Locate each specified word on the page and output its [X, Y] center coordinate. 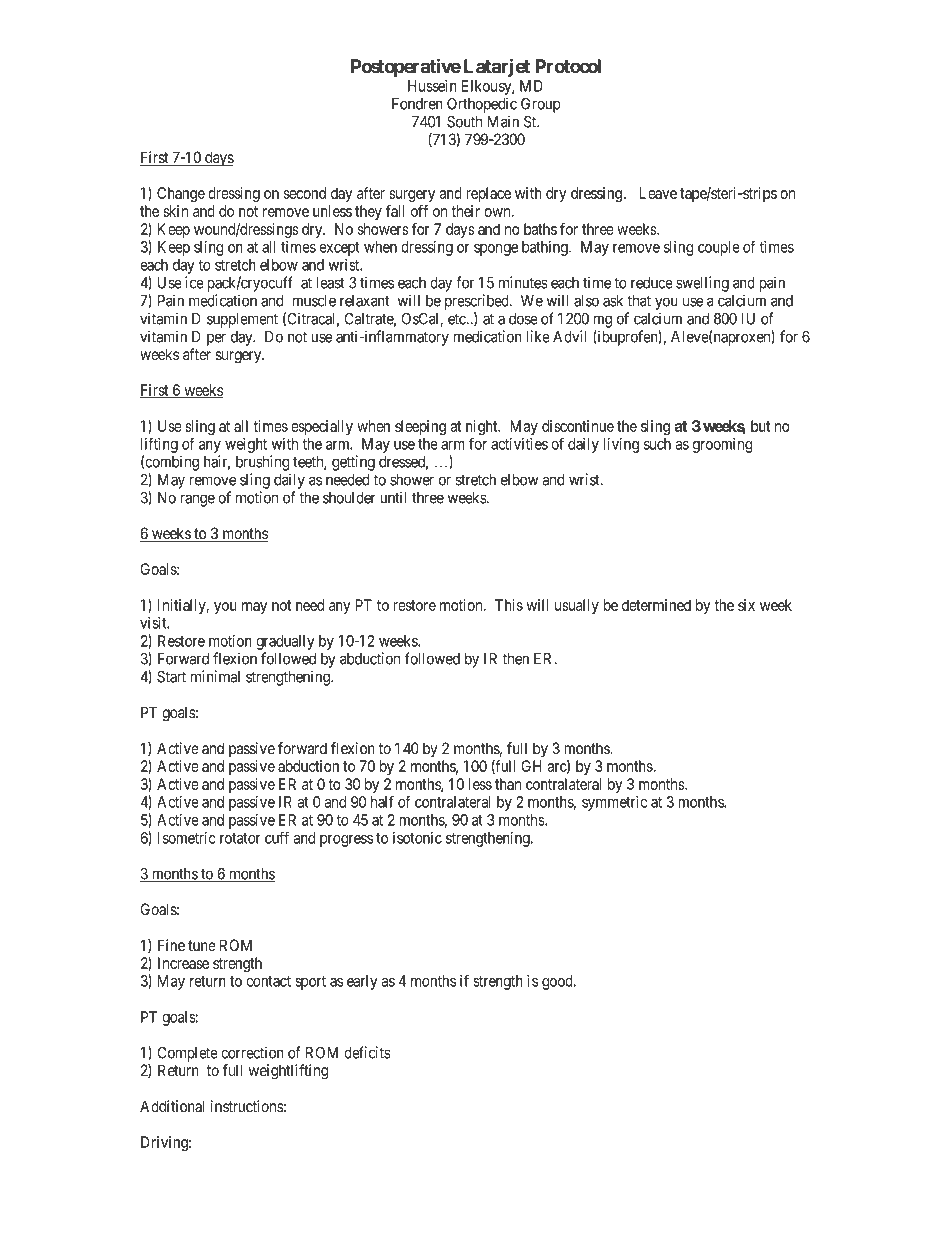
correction [252, 1052]
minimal [215, 676]
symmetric [614, 803]
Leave [658, 193]
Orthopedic [482, 105]
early [362, 982]
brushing [263, 463]
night [483, 429]
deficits [367, 1052]
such [657, 444]
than [508, 784]
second [305, 193]
